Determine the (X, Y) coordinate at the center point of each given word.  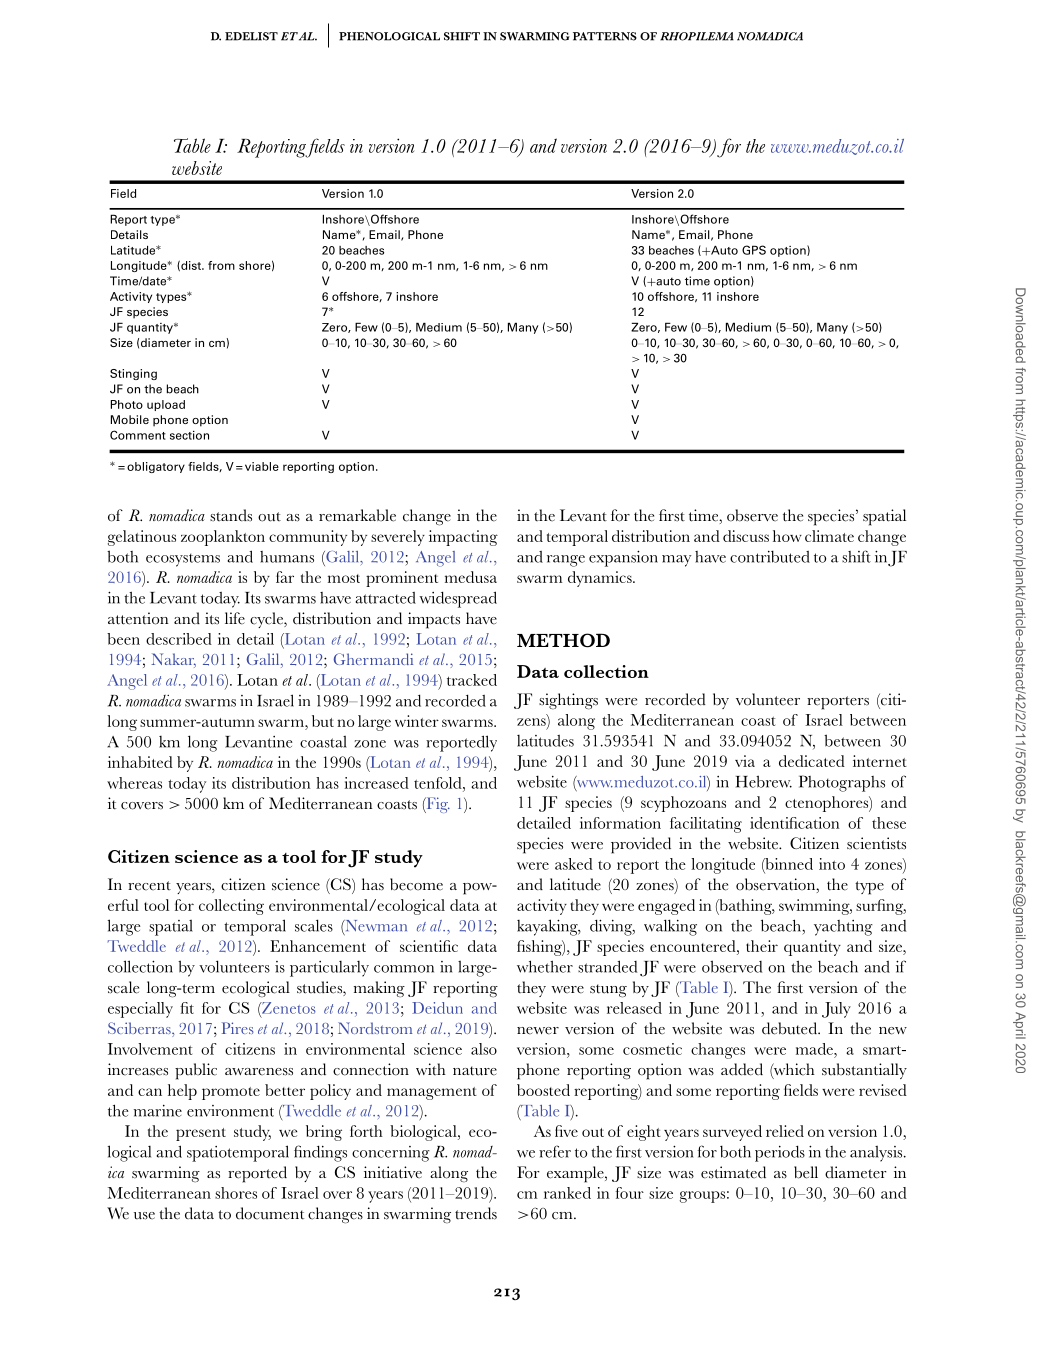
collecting (231, 907)
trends (476, 1213)
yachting (843, 928)
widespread (458, 599)
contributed (770, 556)
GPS (754, 250)
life (235, 618)
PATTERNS (605, 36)
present (201, 1134)
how (787, 536)
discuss (746, 536)
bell (806, 1172)
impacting (463, 538)
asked (574, 864)
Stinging (133, 374)
